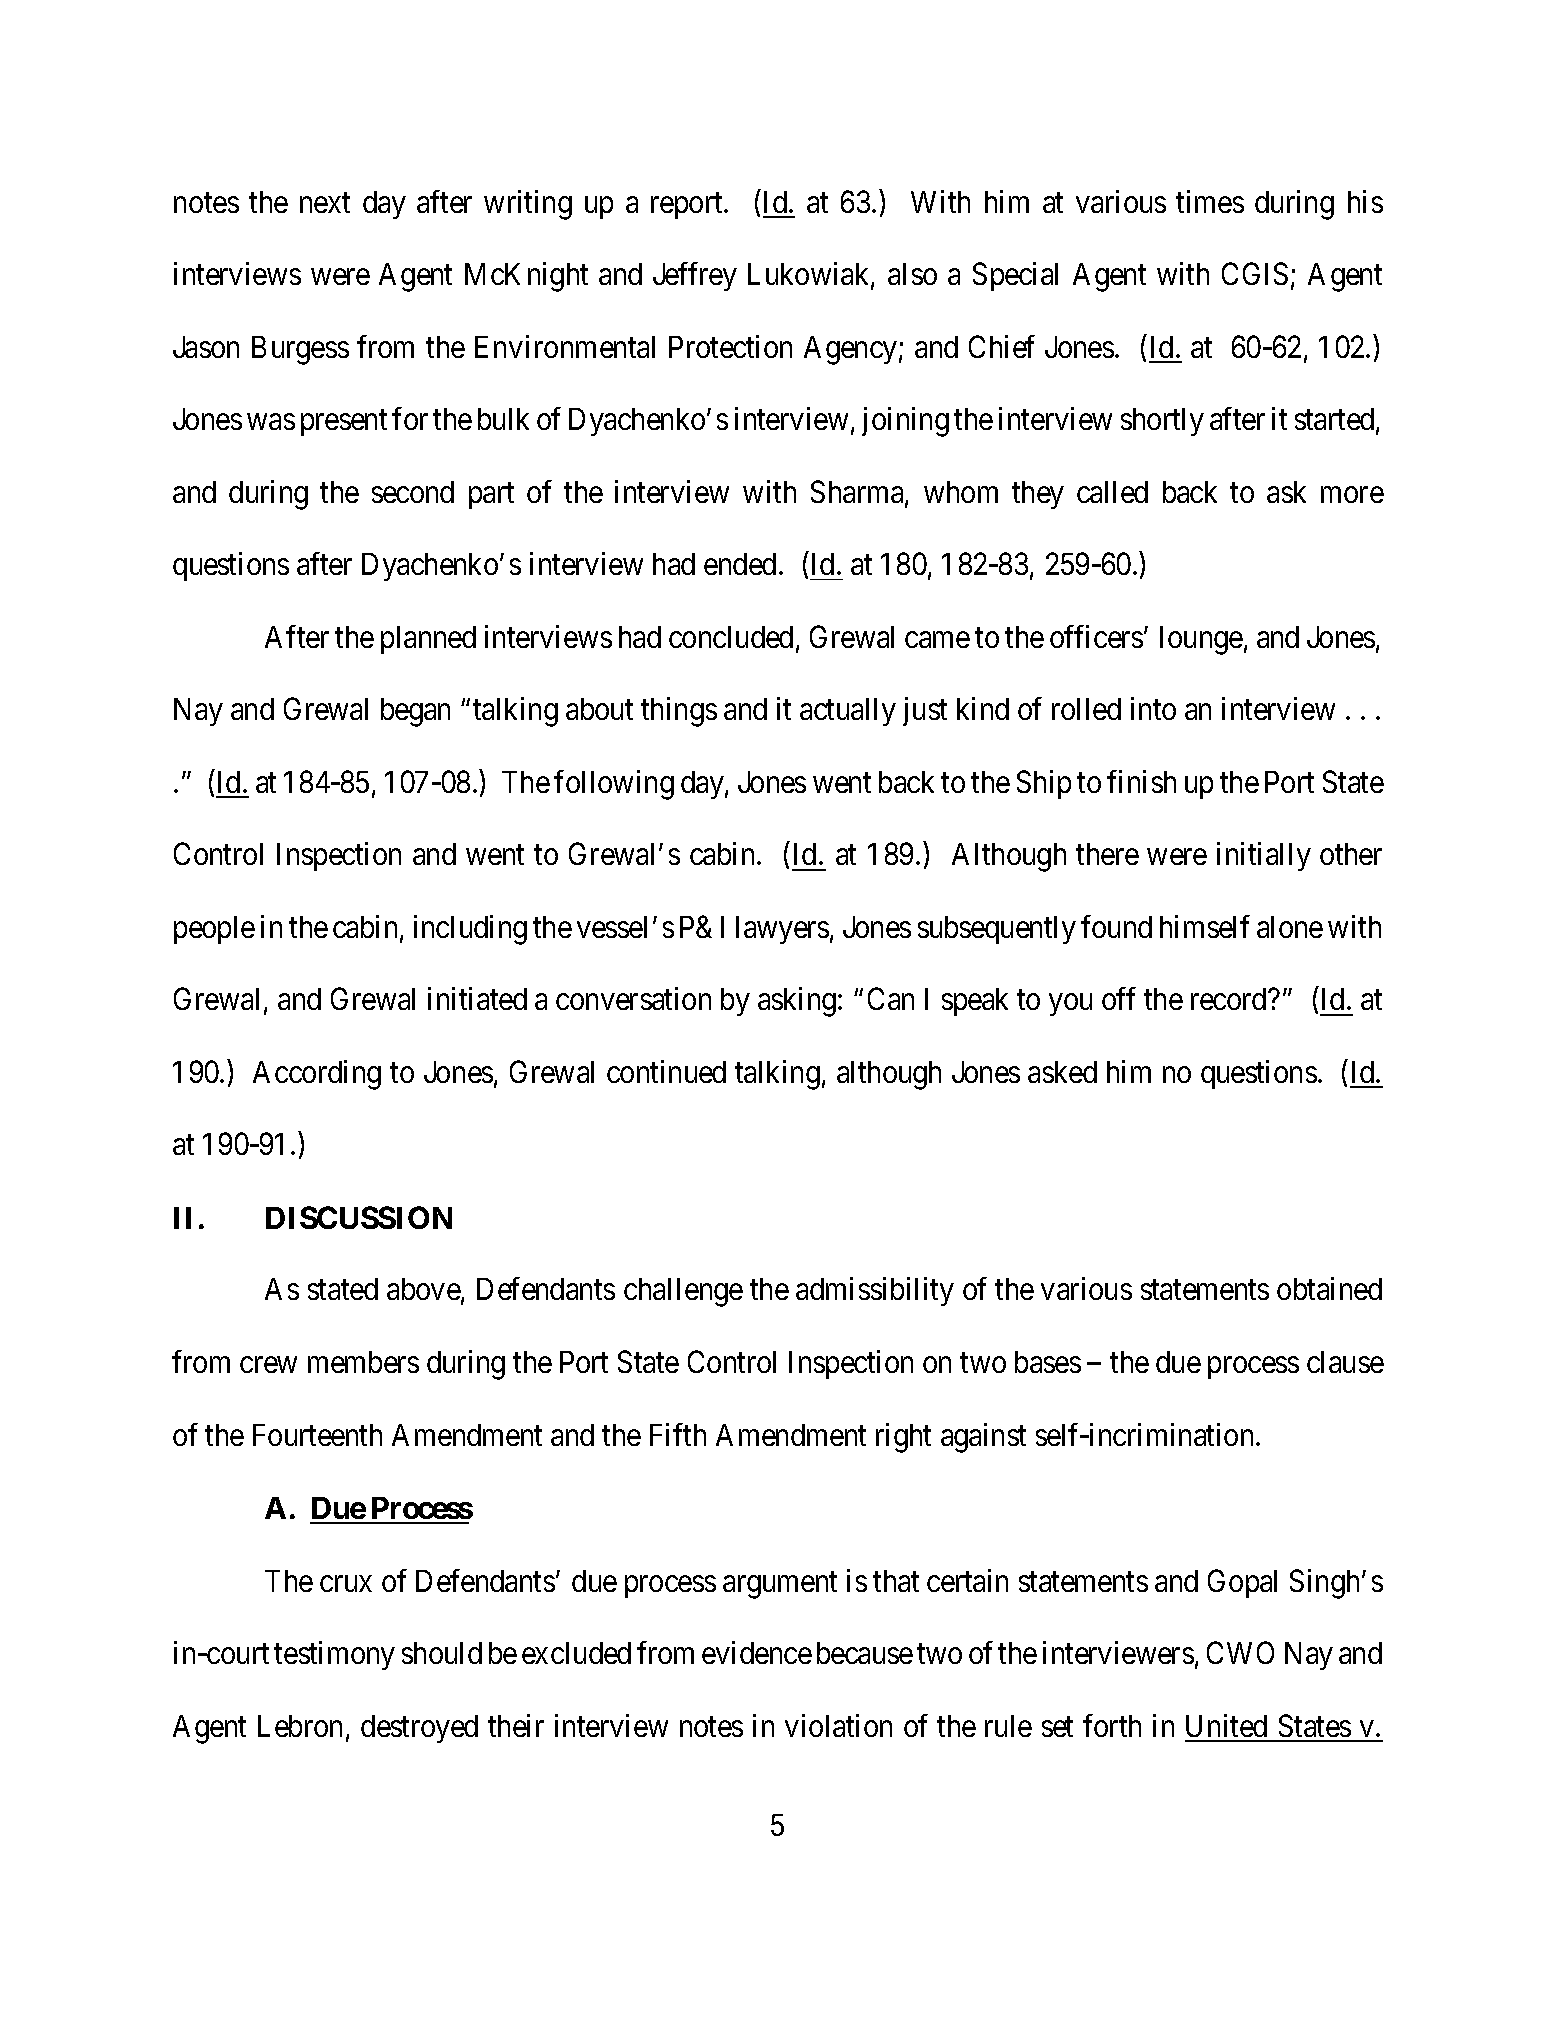 The width and height of the page is (1567, 2028). Describe the element at coordinates (325, 203) in the page. I see `next` at that location.
